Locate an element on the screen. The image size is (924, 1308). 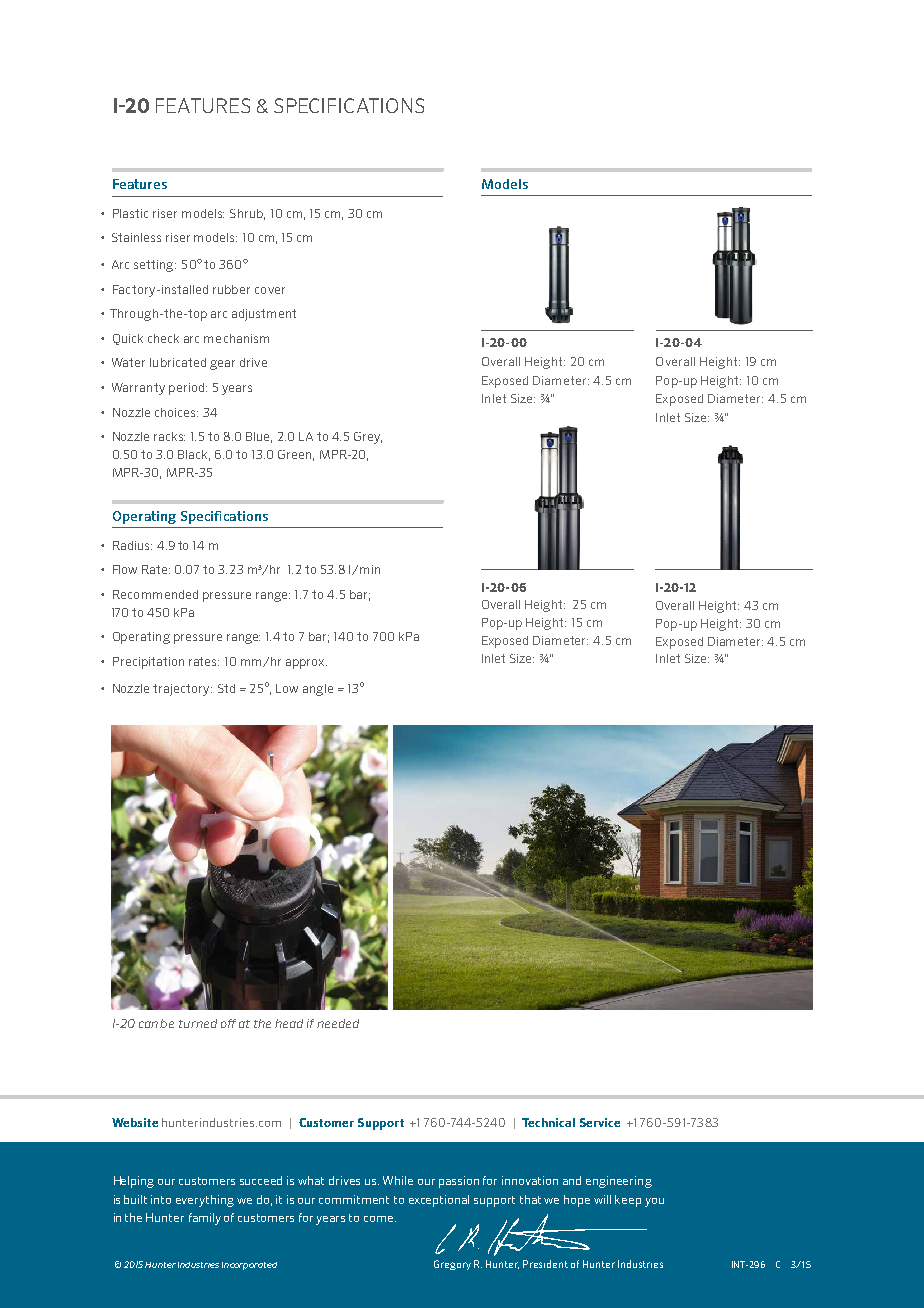
trajectory is located at coordinates (182, 690).
